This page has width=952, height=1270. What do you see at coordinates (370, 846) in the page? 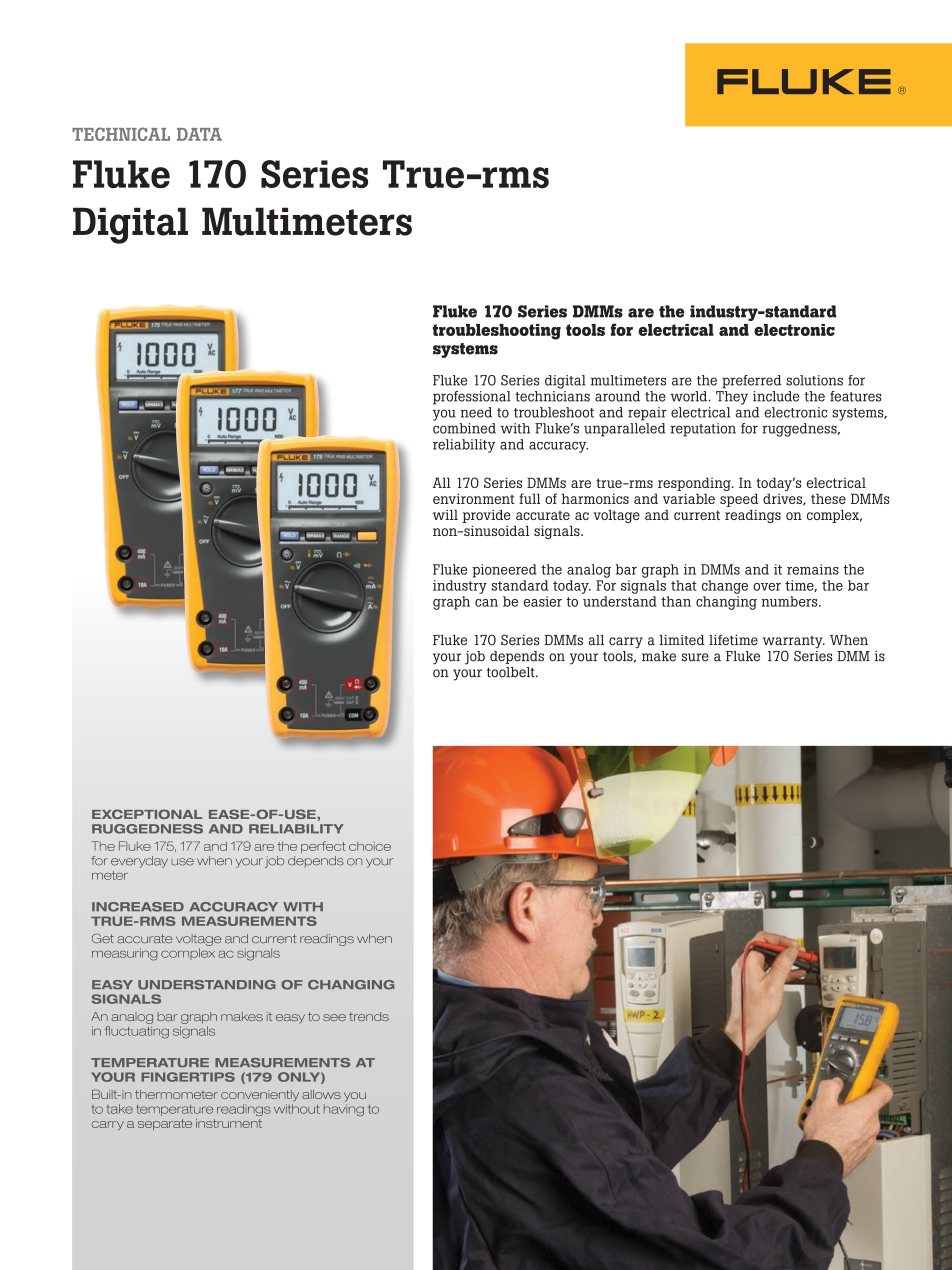
I see `choice` at bounding box center [370, 846].
